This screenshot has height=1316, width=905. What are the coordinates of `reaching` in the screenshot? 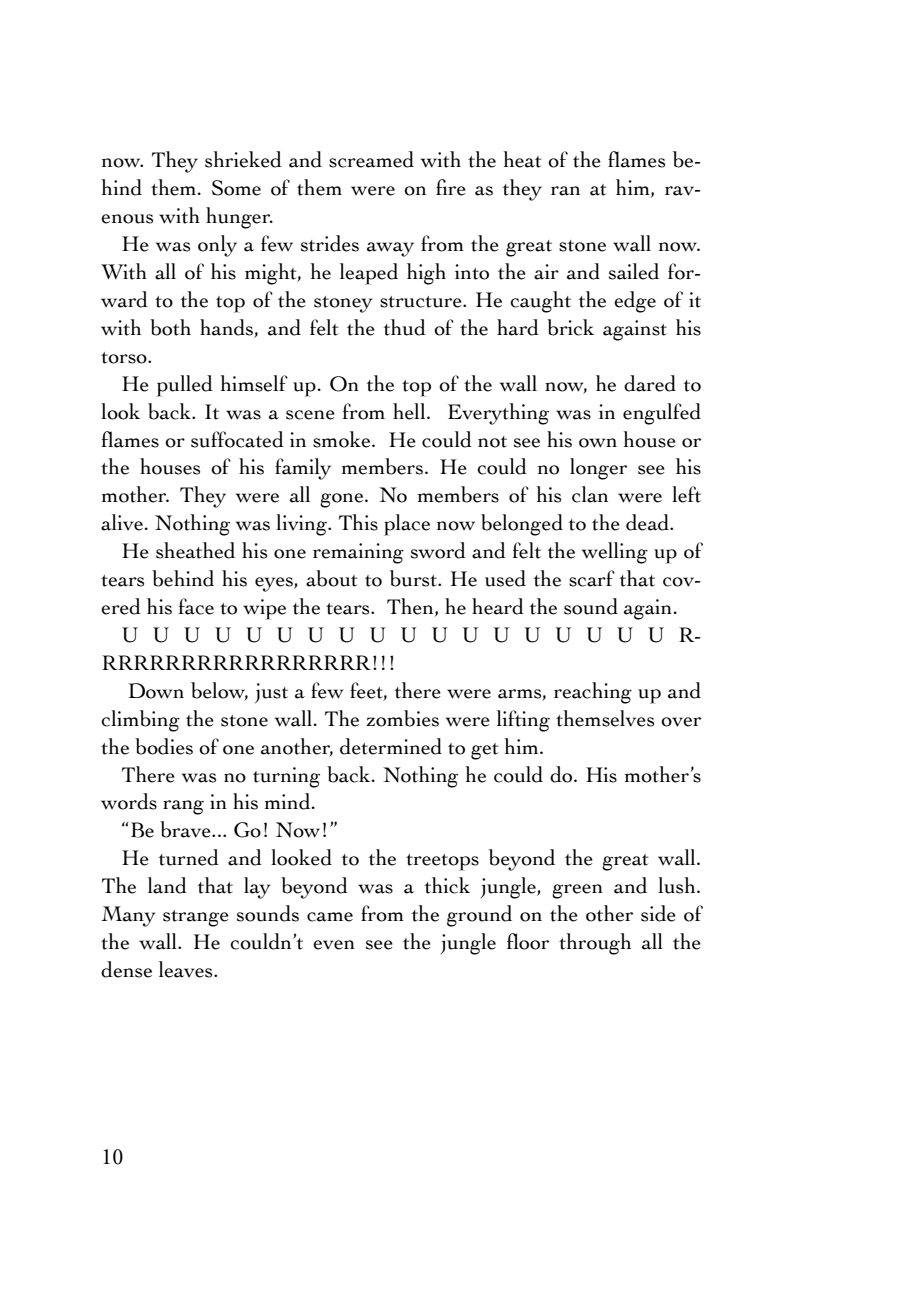 It's located at (593, 693).
